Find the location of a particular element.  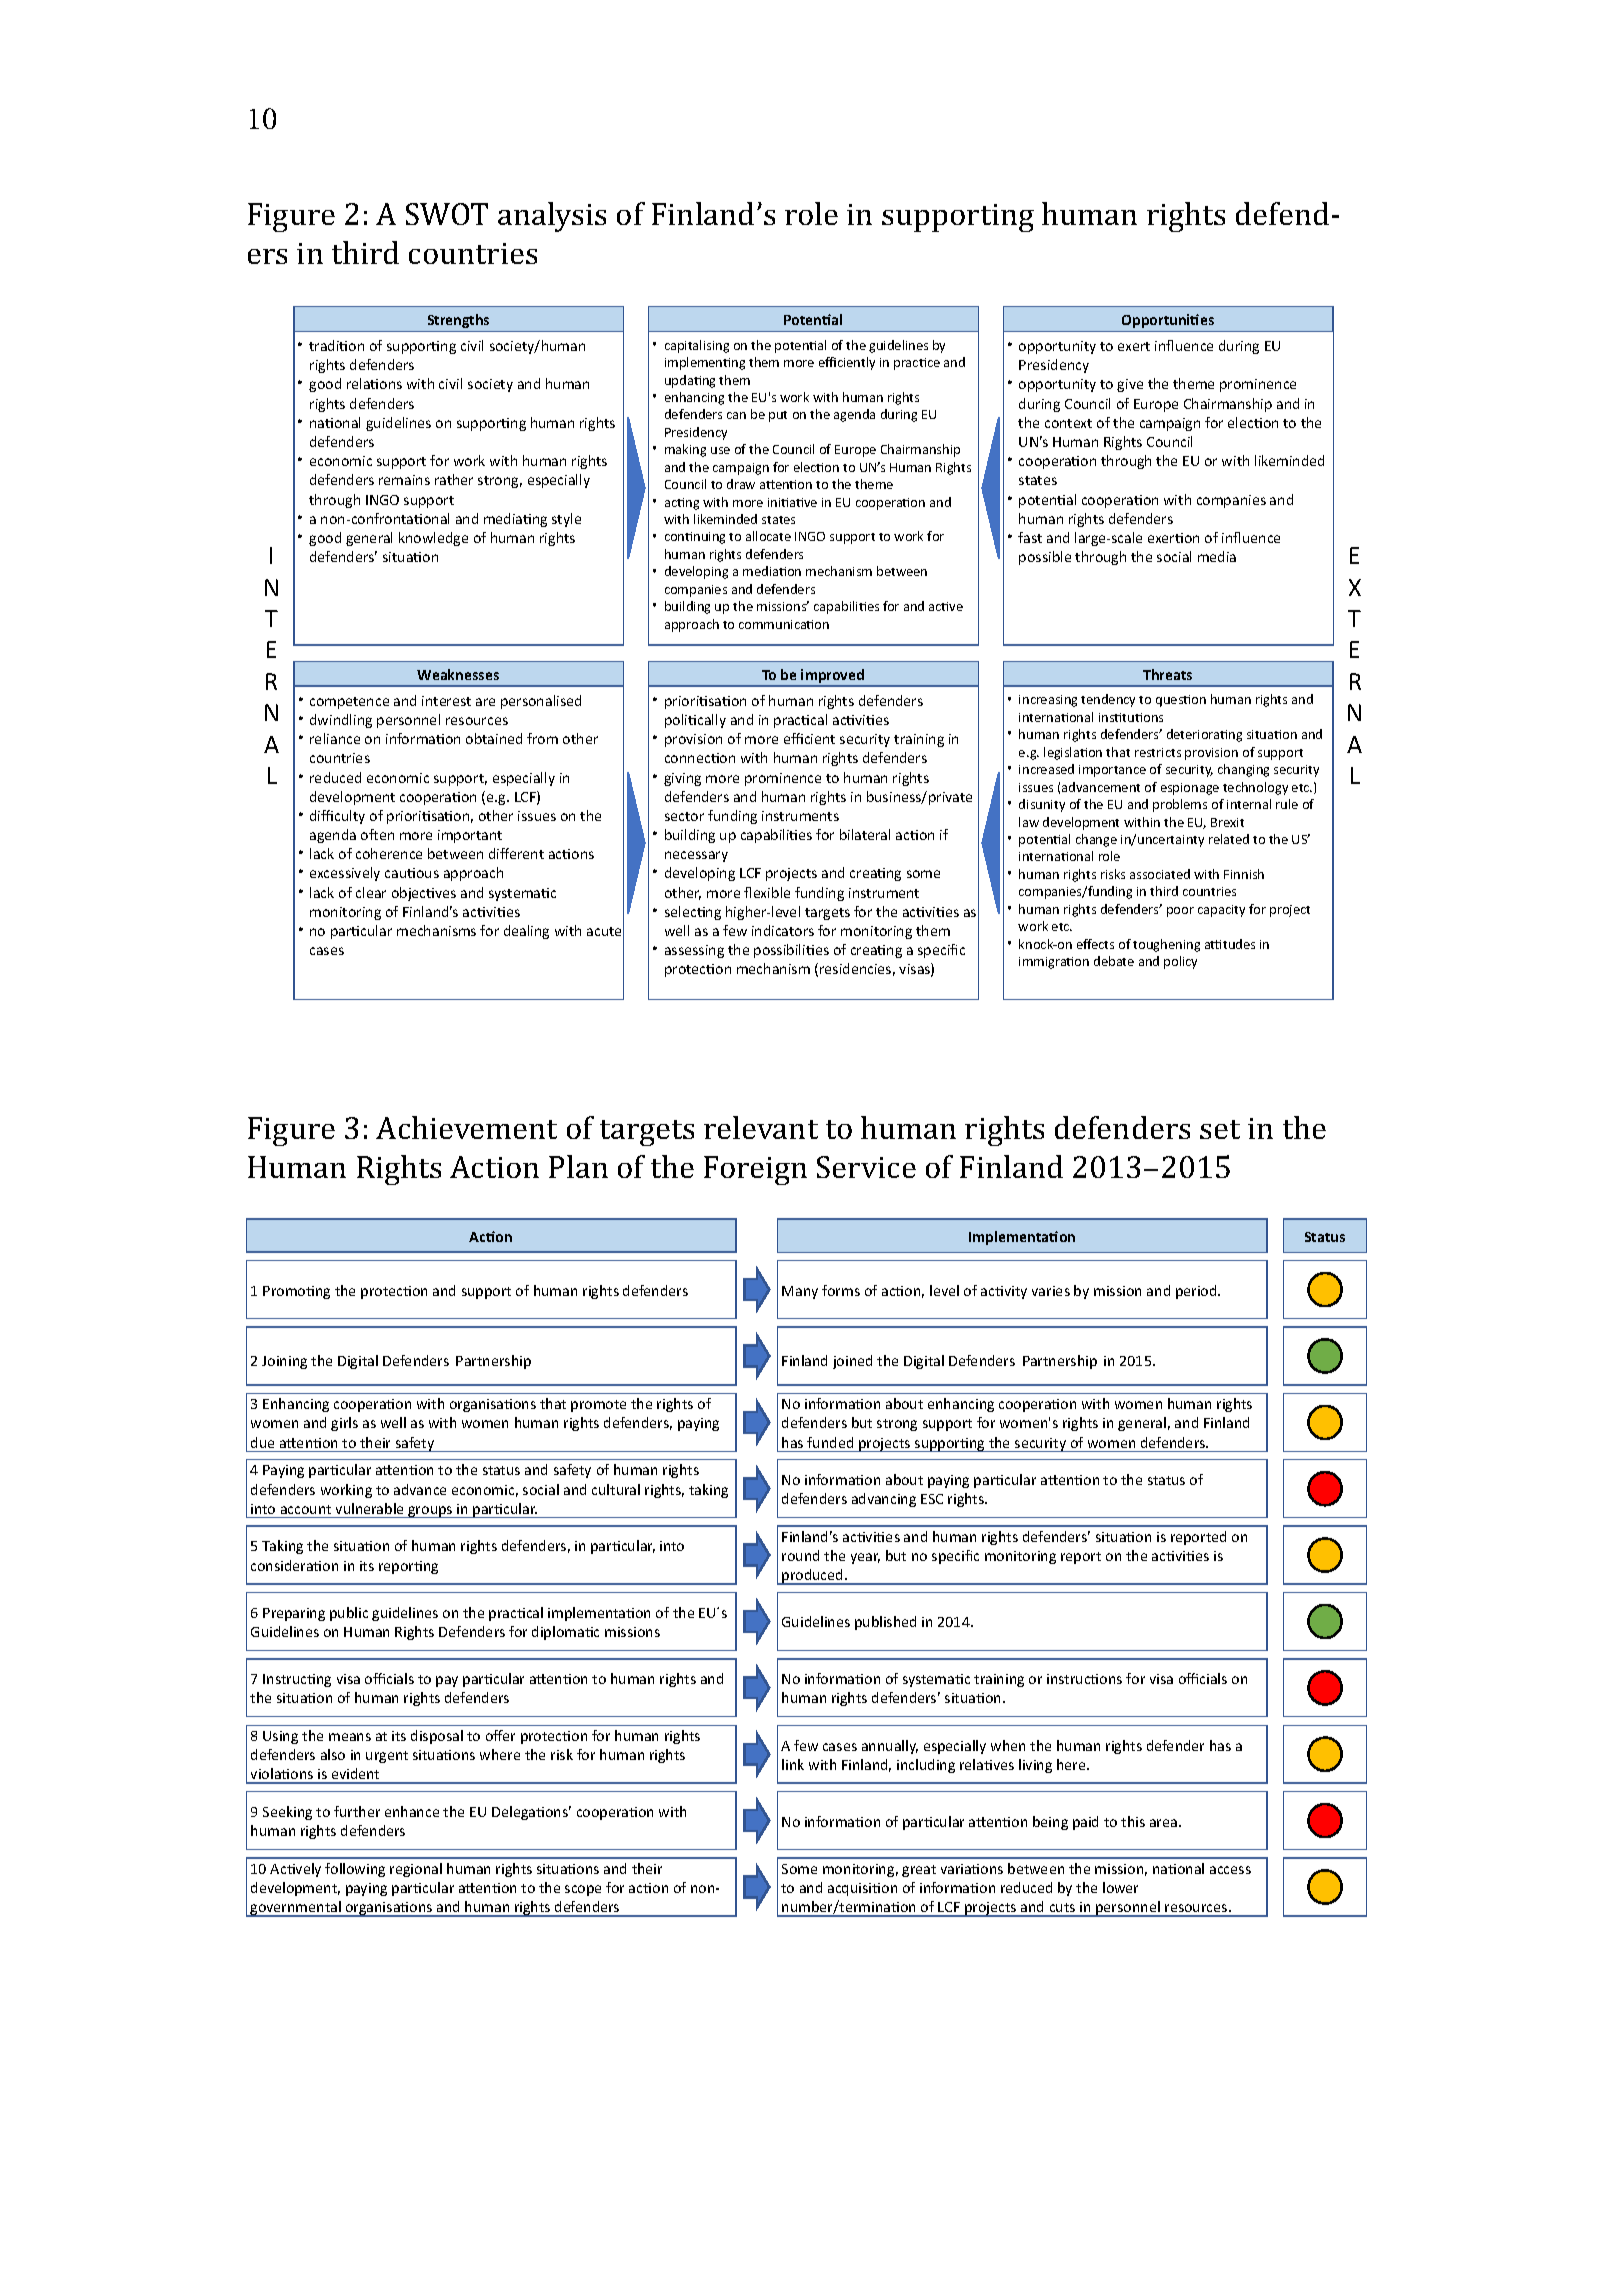

joined is located at coordinates (852, 1362).
